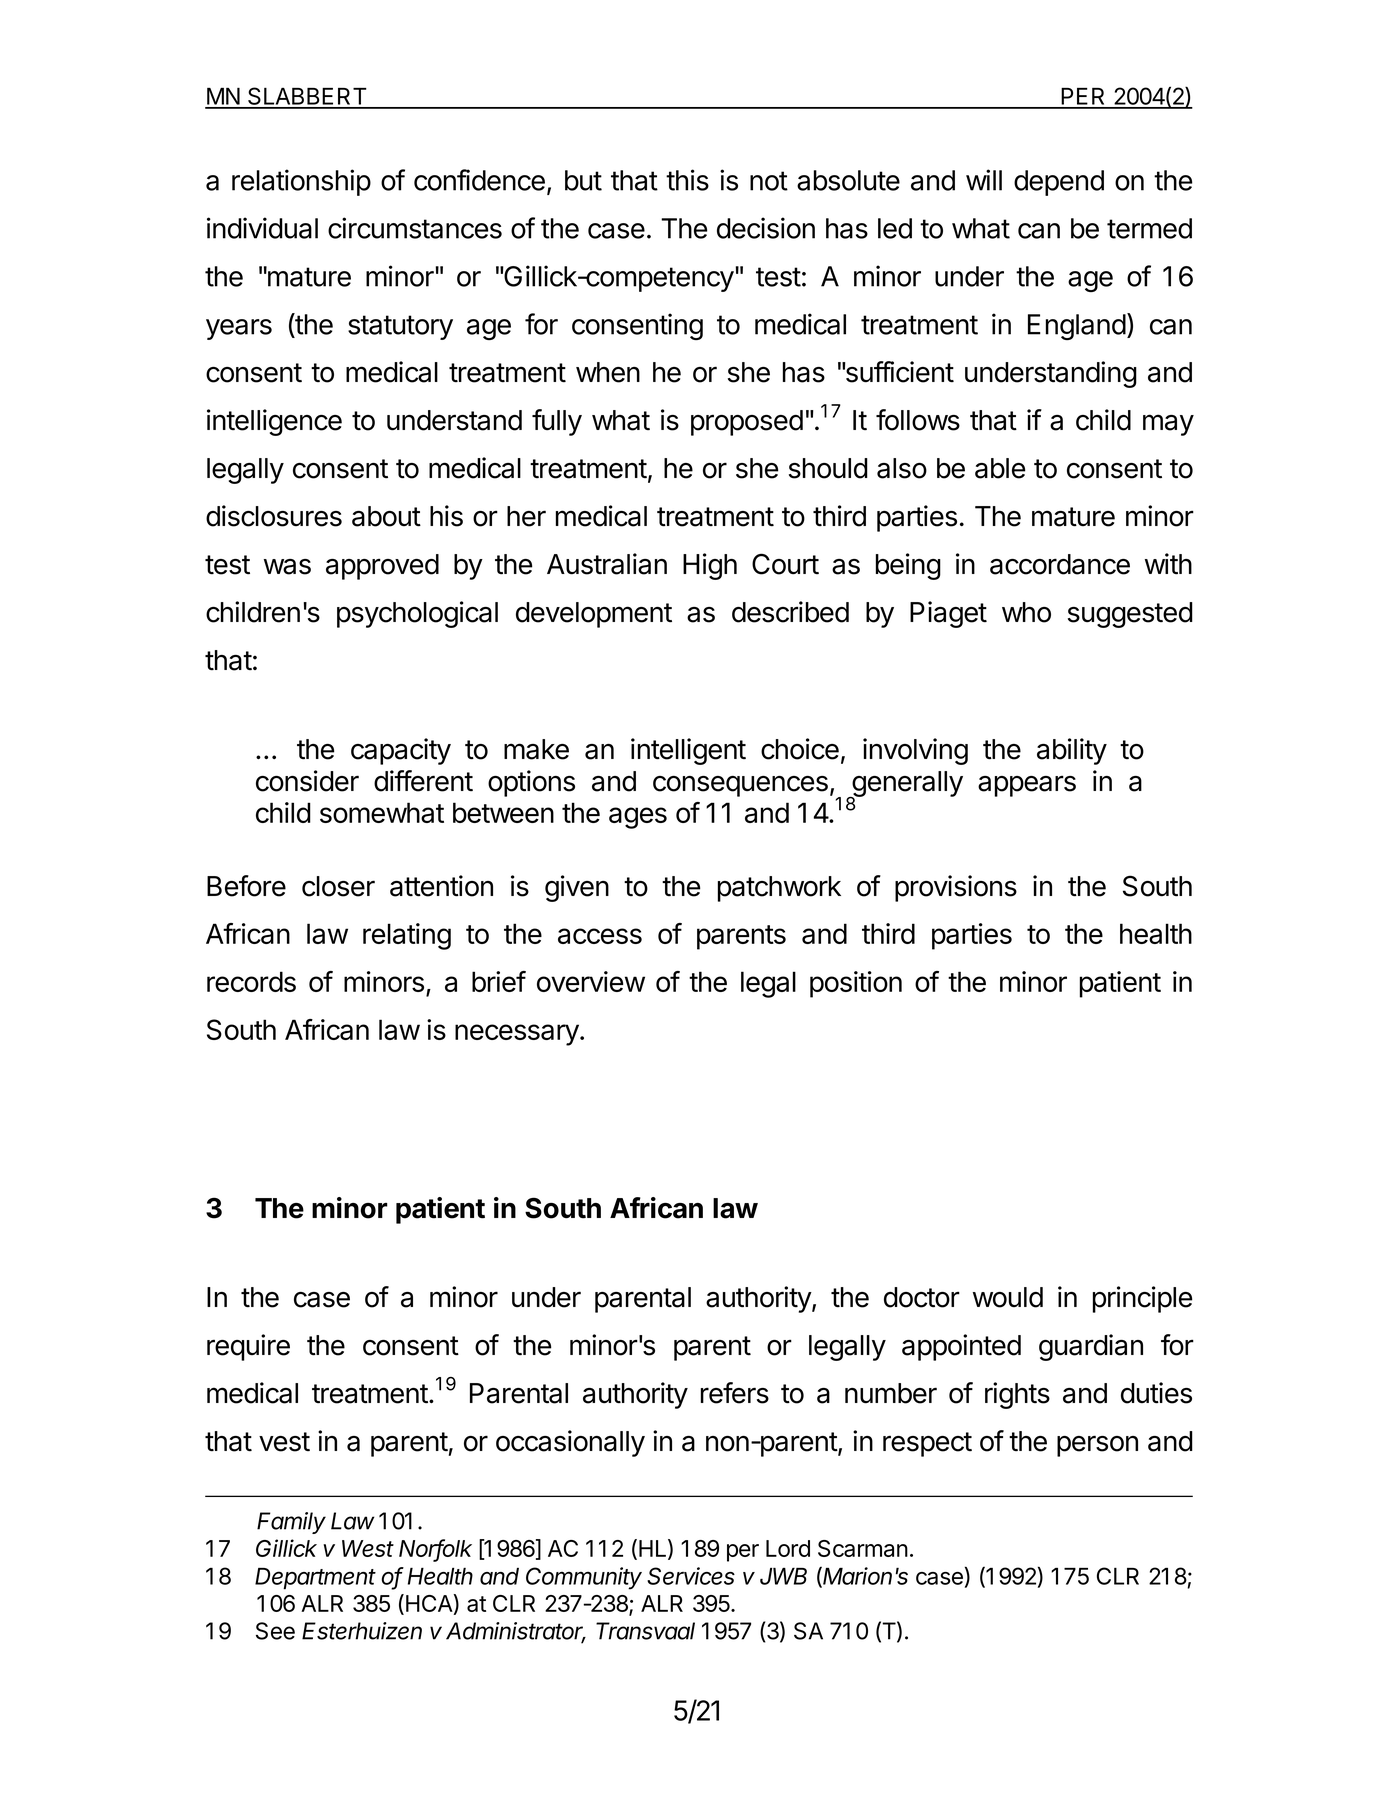 The image size is (1398, 1809). What do you see at coordinates (956, 888) in the screenshot?
I see `provisions` at bounding box center [956, 888].
